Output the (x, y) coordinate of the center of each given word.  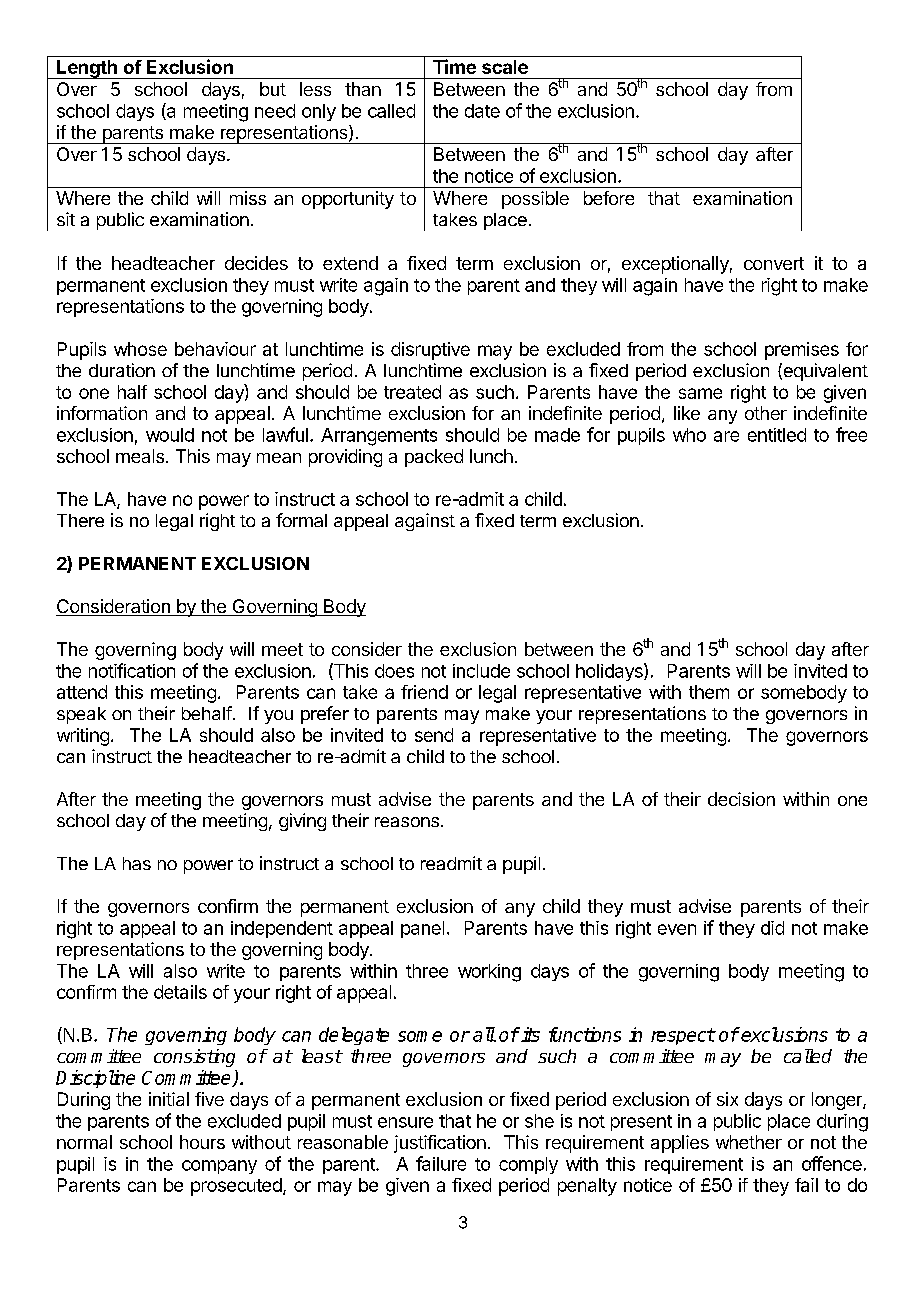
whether (749, 1142)
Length (87, 69)
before (609, 198)
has (137, 863)
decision (741, 799)
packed (434, 458)
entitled (777, 435)
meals (140, 456)
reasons (407, 822)
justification (440, 1144)
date (482, 111)
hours (202, 1142)
